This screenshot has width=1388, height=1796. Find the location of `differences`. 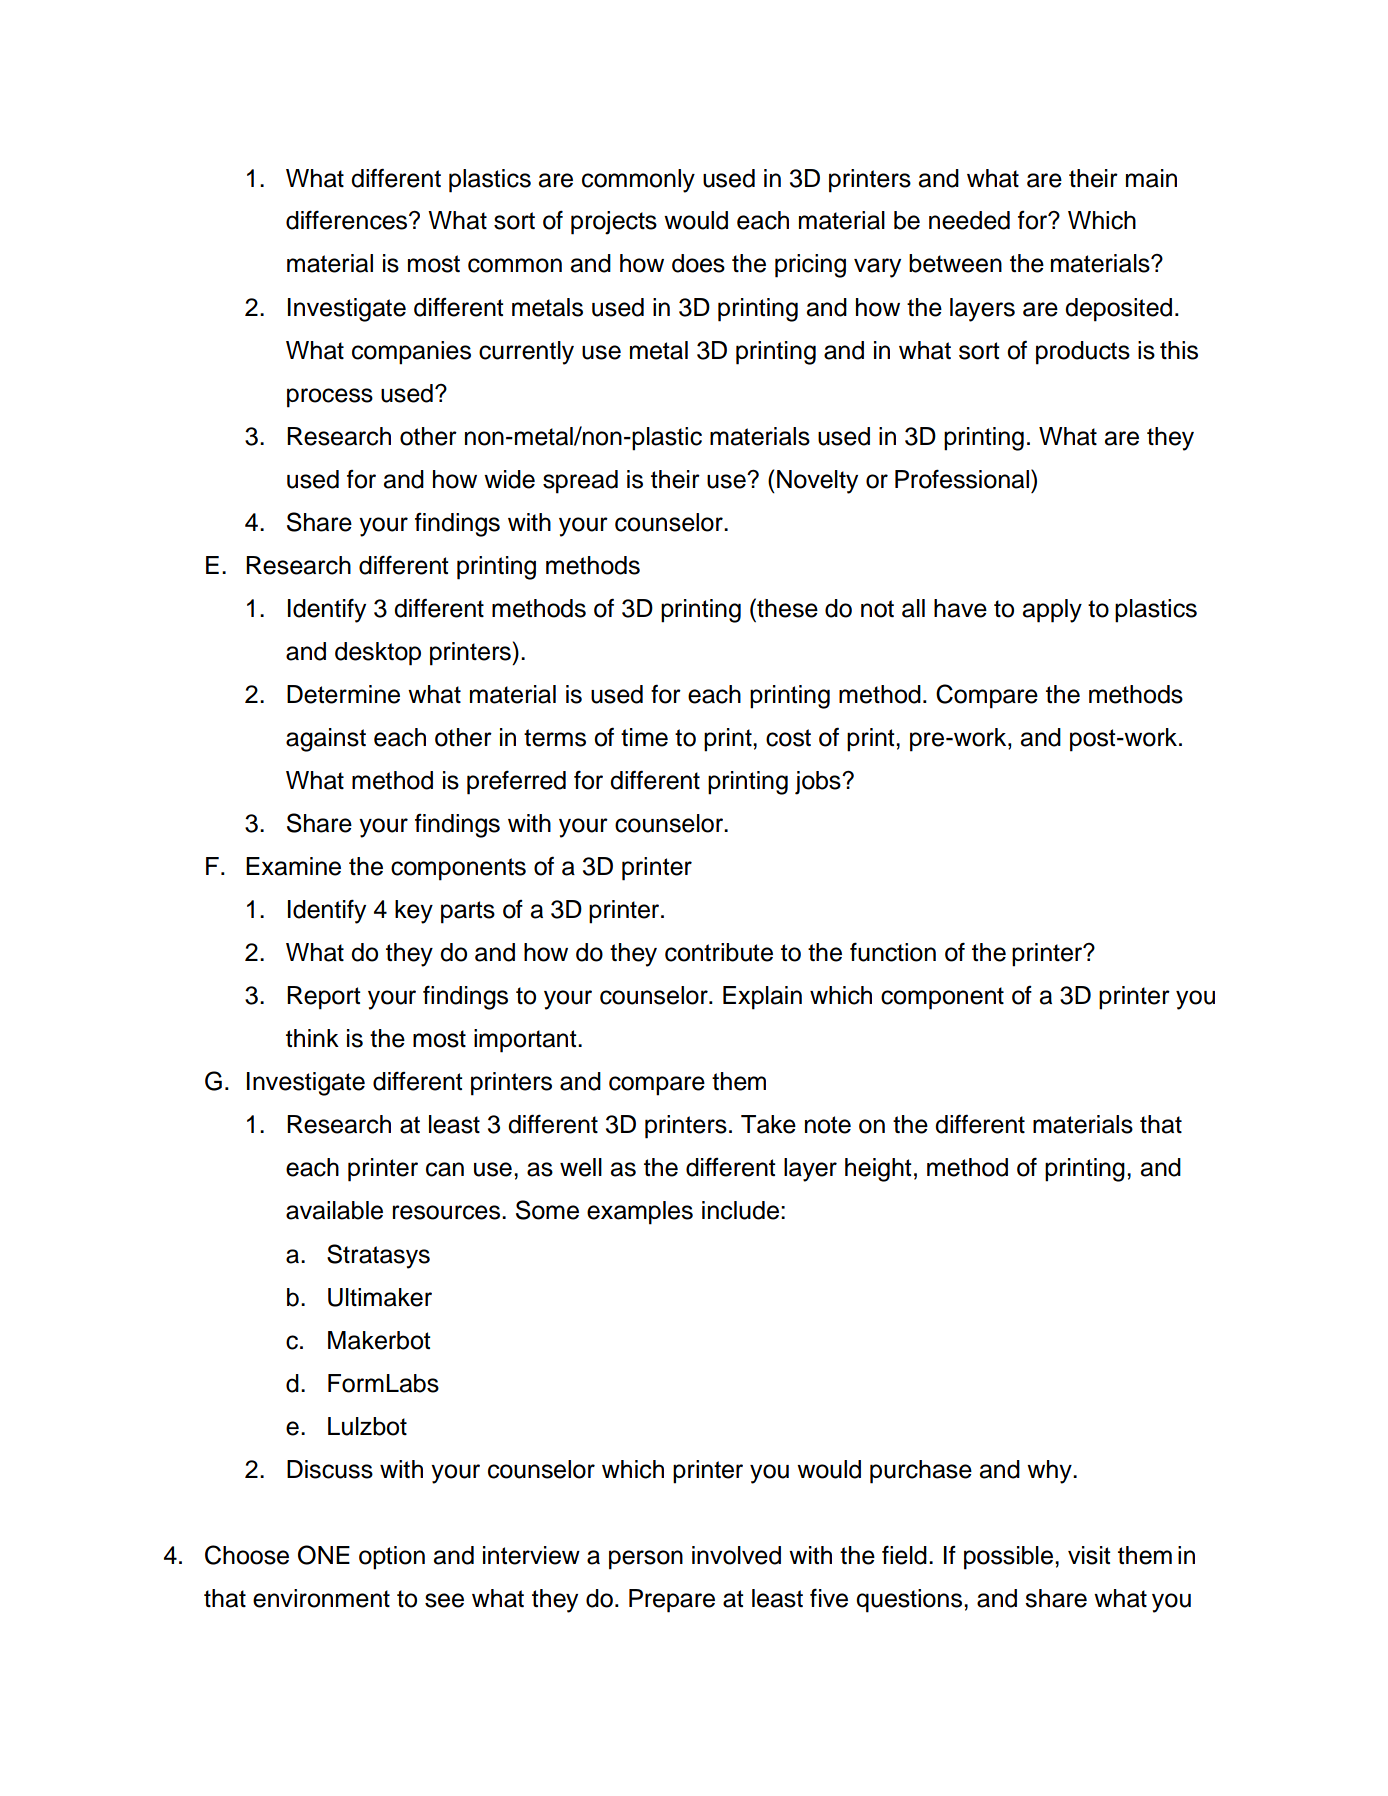

differences is located at coordinates (348, 220).
